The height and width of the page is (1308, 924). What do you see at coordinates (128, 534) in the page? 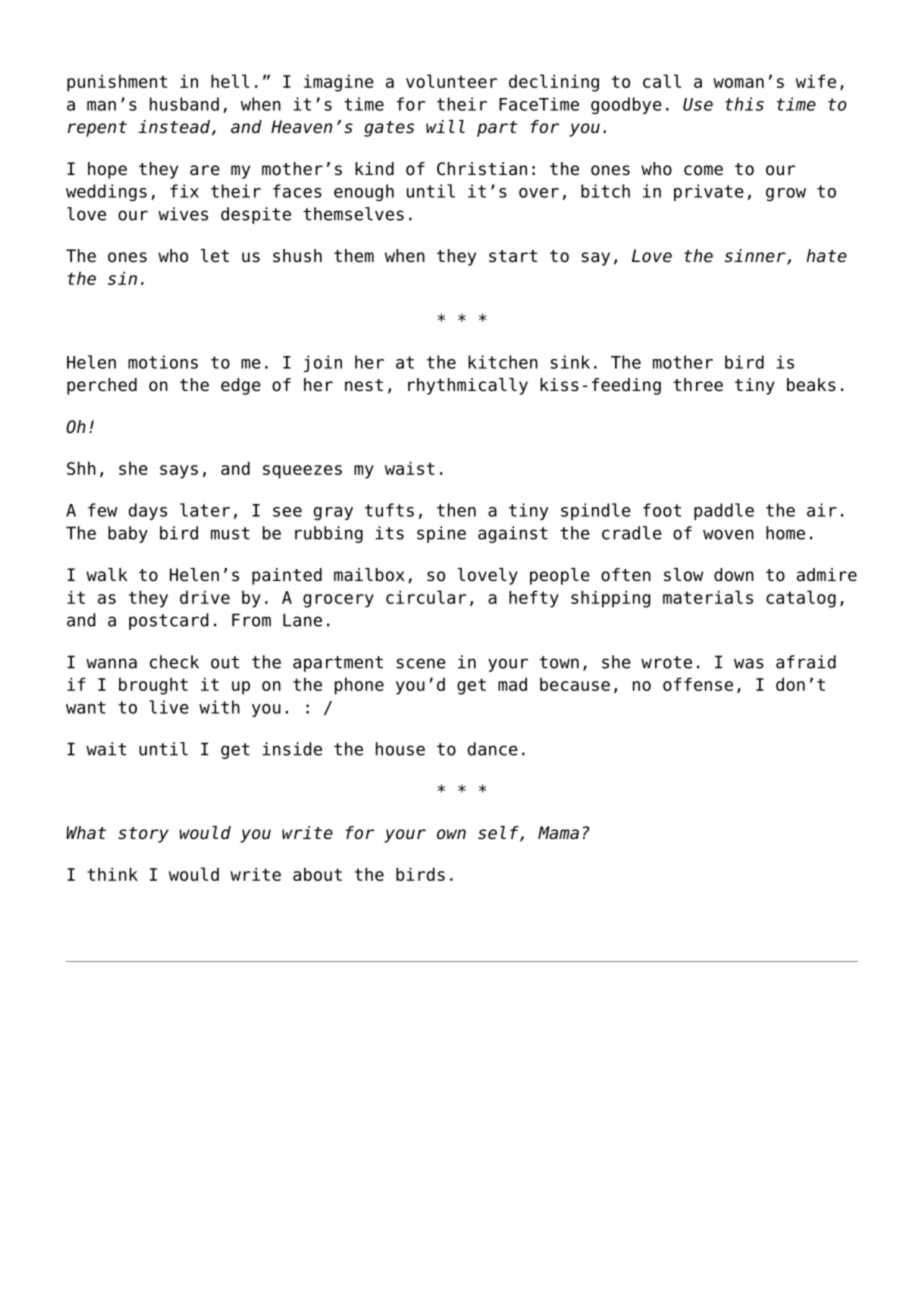
I see `baby` at bounding box center [128, 534].
